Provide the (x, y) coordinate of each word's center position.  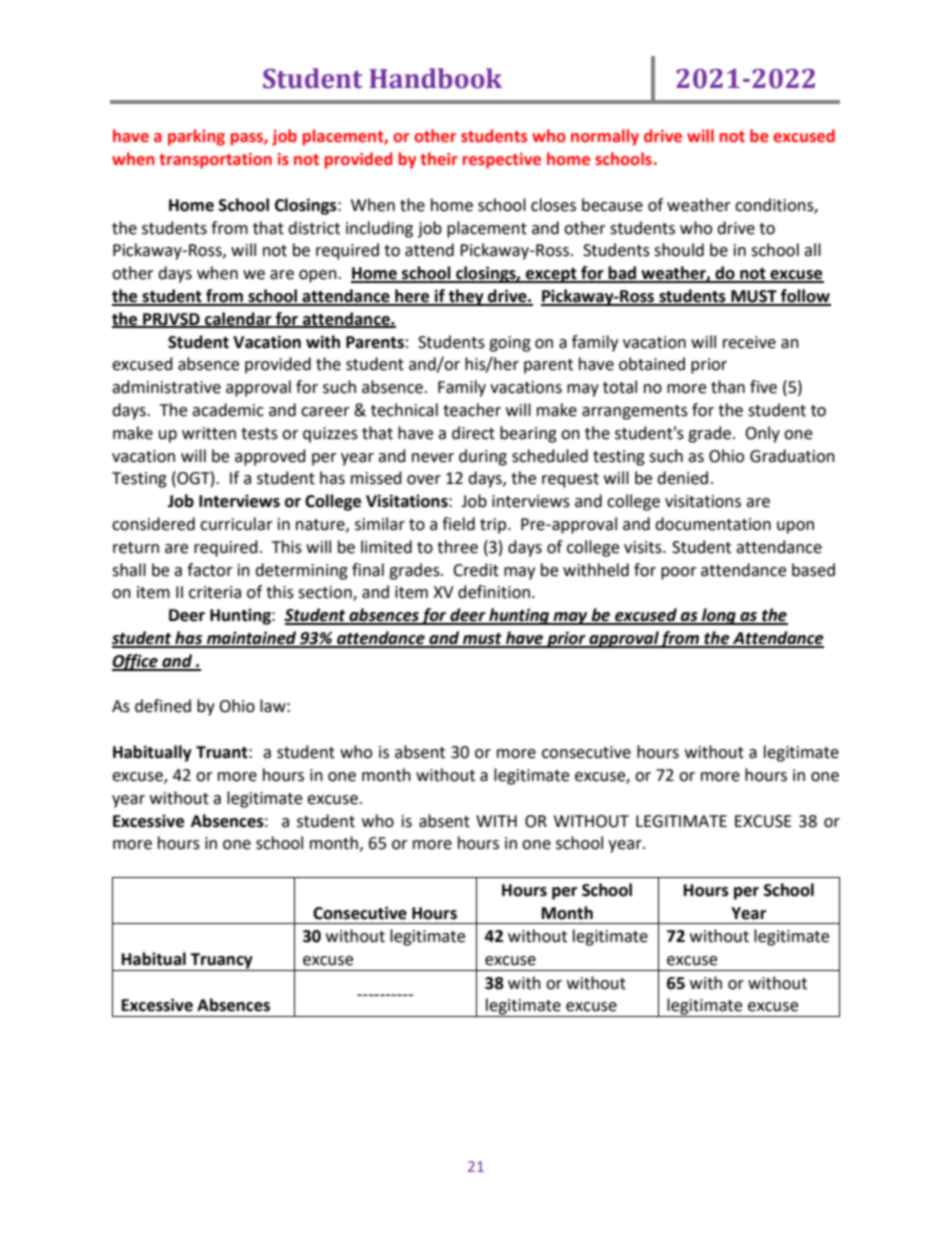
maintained (252, 639)
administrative (166, 387)
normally (605, 137)
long (719, 616)
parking (196, 137)
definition (494, 592)
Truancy (222, 962)
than (728, 387)
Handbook (435, 78)
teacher (472, 410)
